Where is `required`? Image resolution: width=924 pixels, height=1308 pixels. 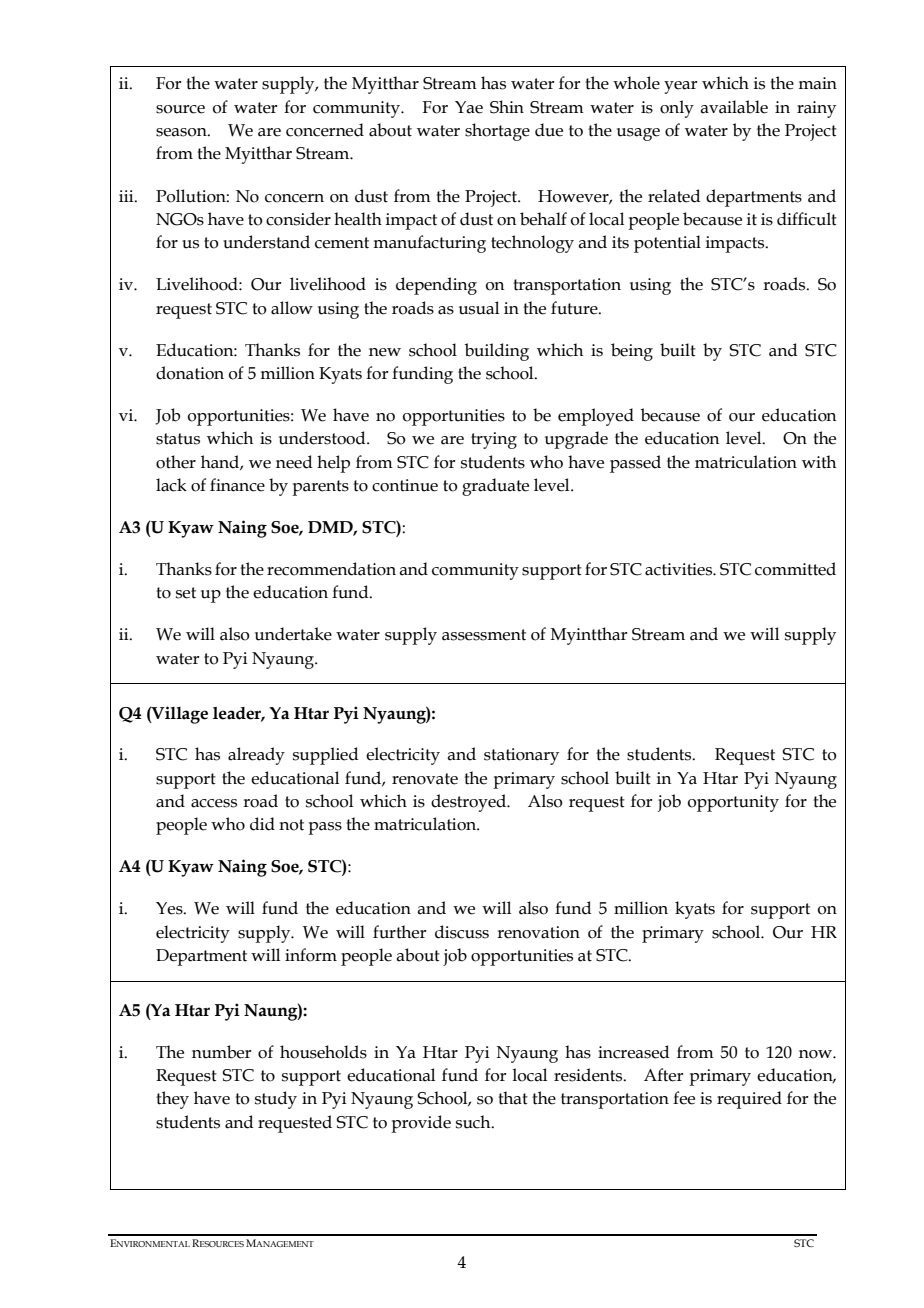
required is located at coordinates (749, 1100).
